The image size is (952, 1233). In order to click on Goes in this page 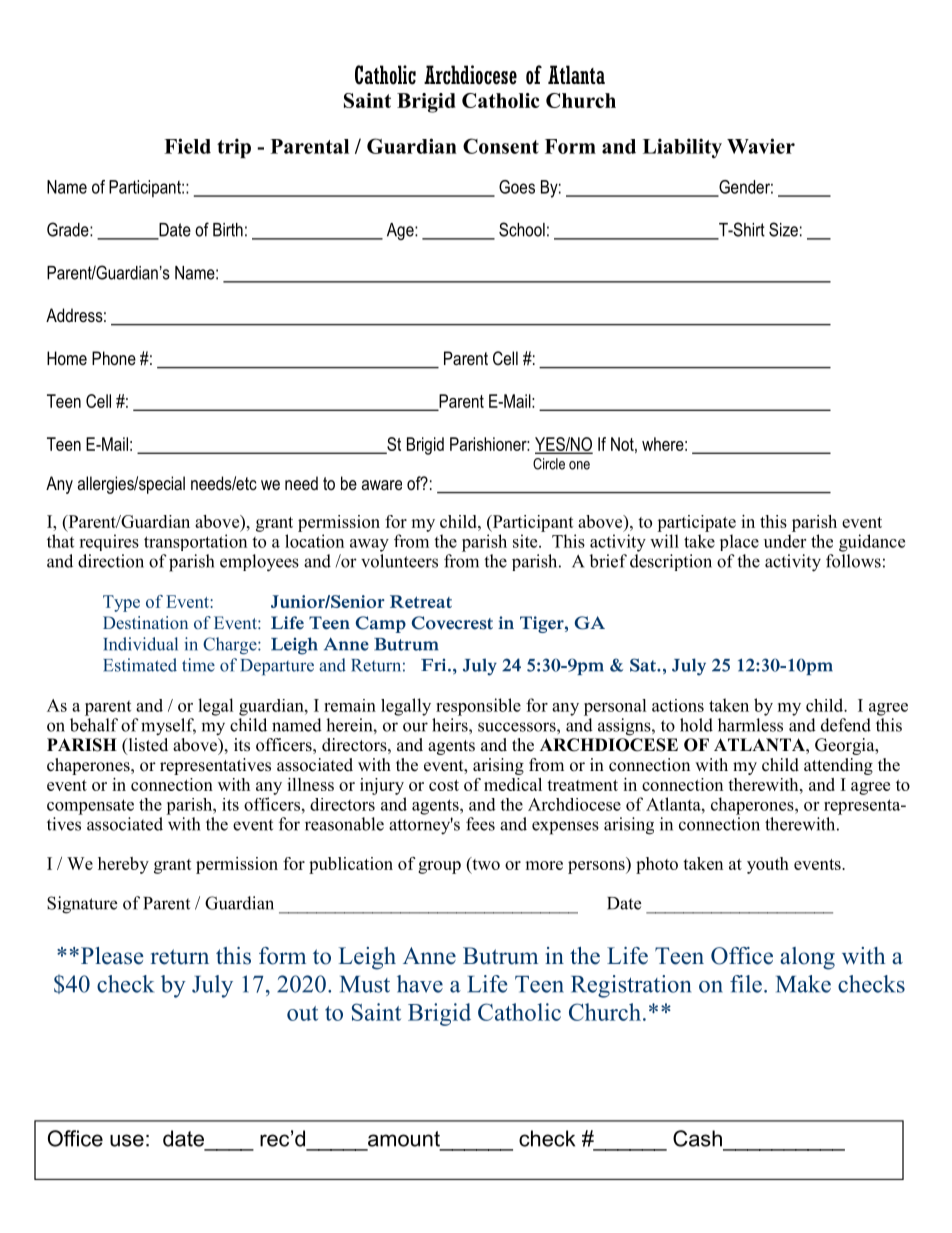, I will do `click(517, 187)`.
